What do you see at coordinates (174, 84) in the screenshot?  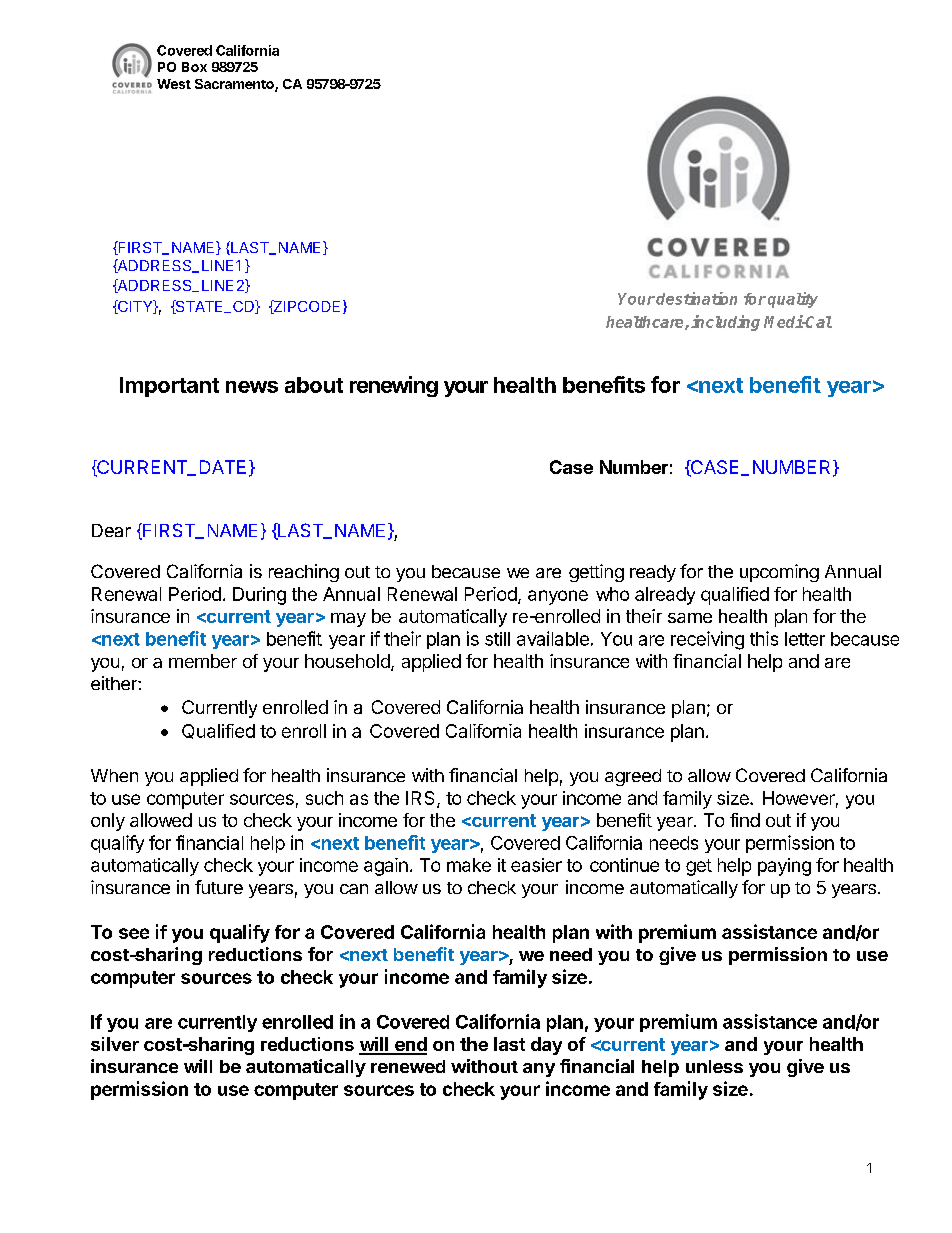 I see `West` at bounding box center [174, 84].
